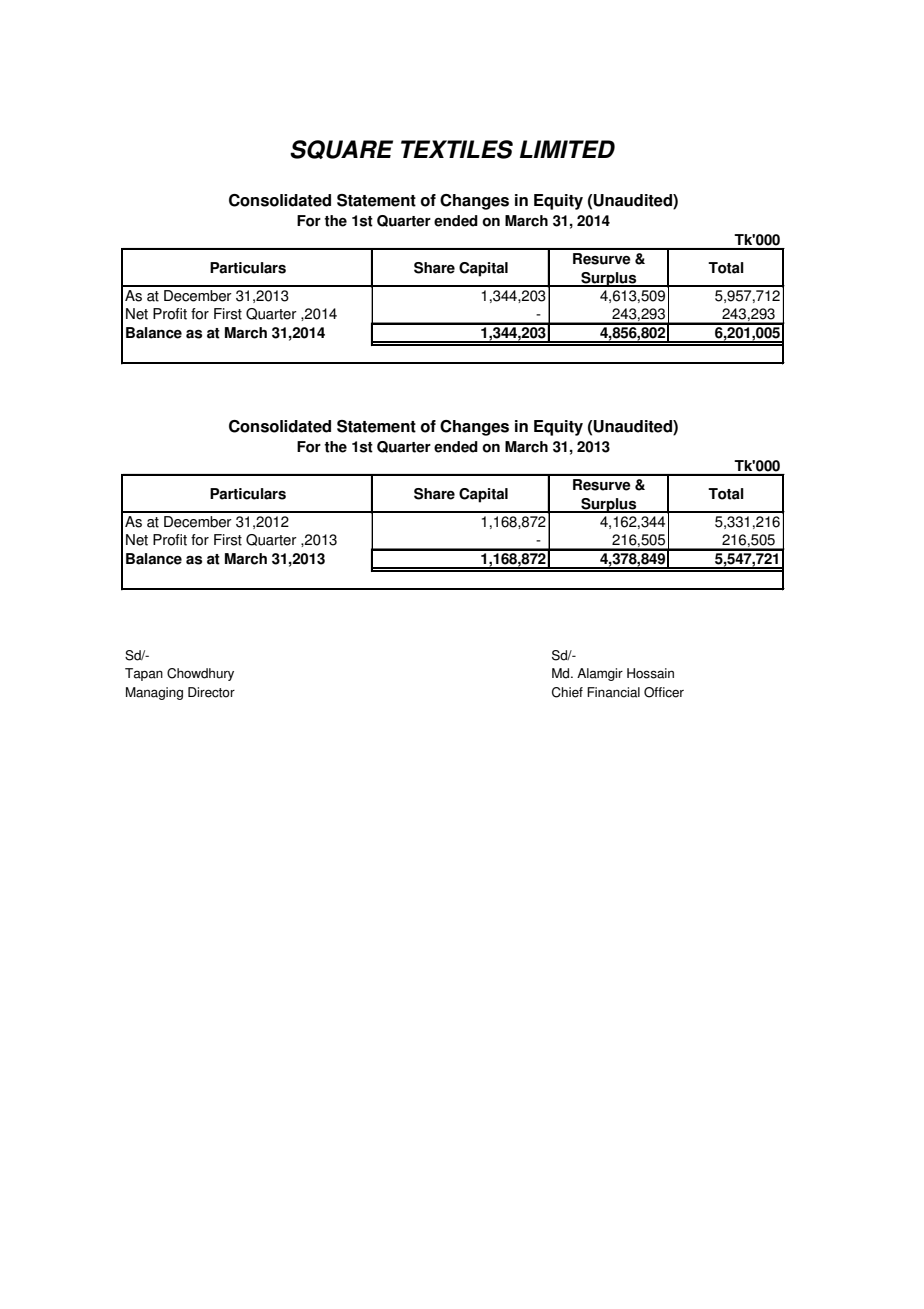 This document has width=924, height=1309. What do you see at coordinates (457, 149) in the document?
I see `TEXTILES` at bounding box center [457, 149].
